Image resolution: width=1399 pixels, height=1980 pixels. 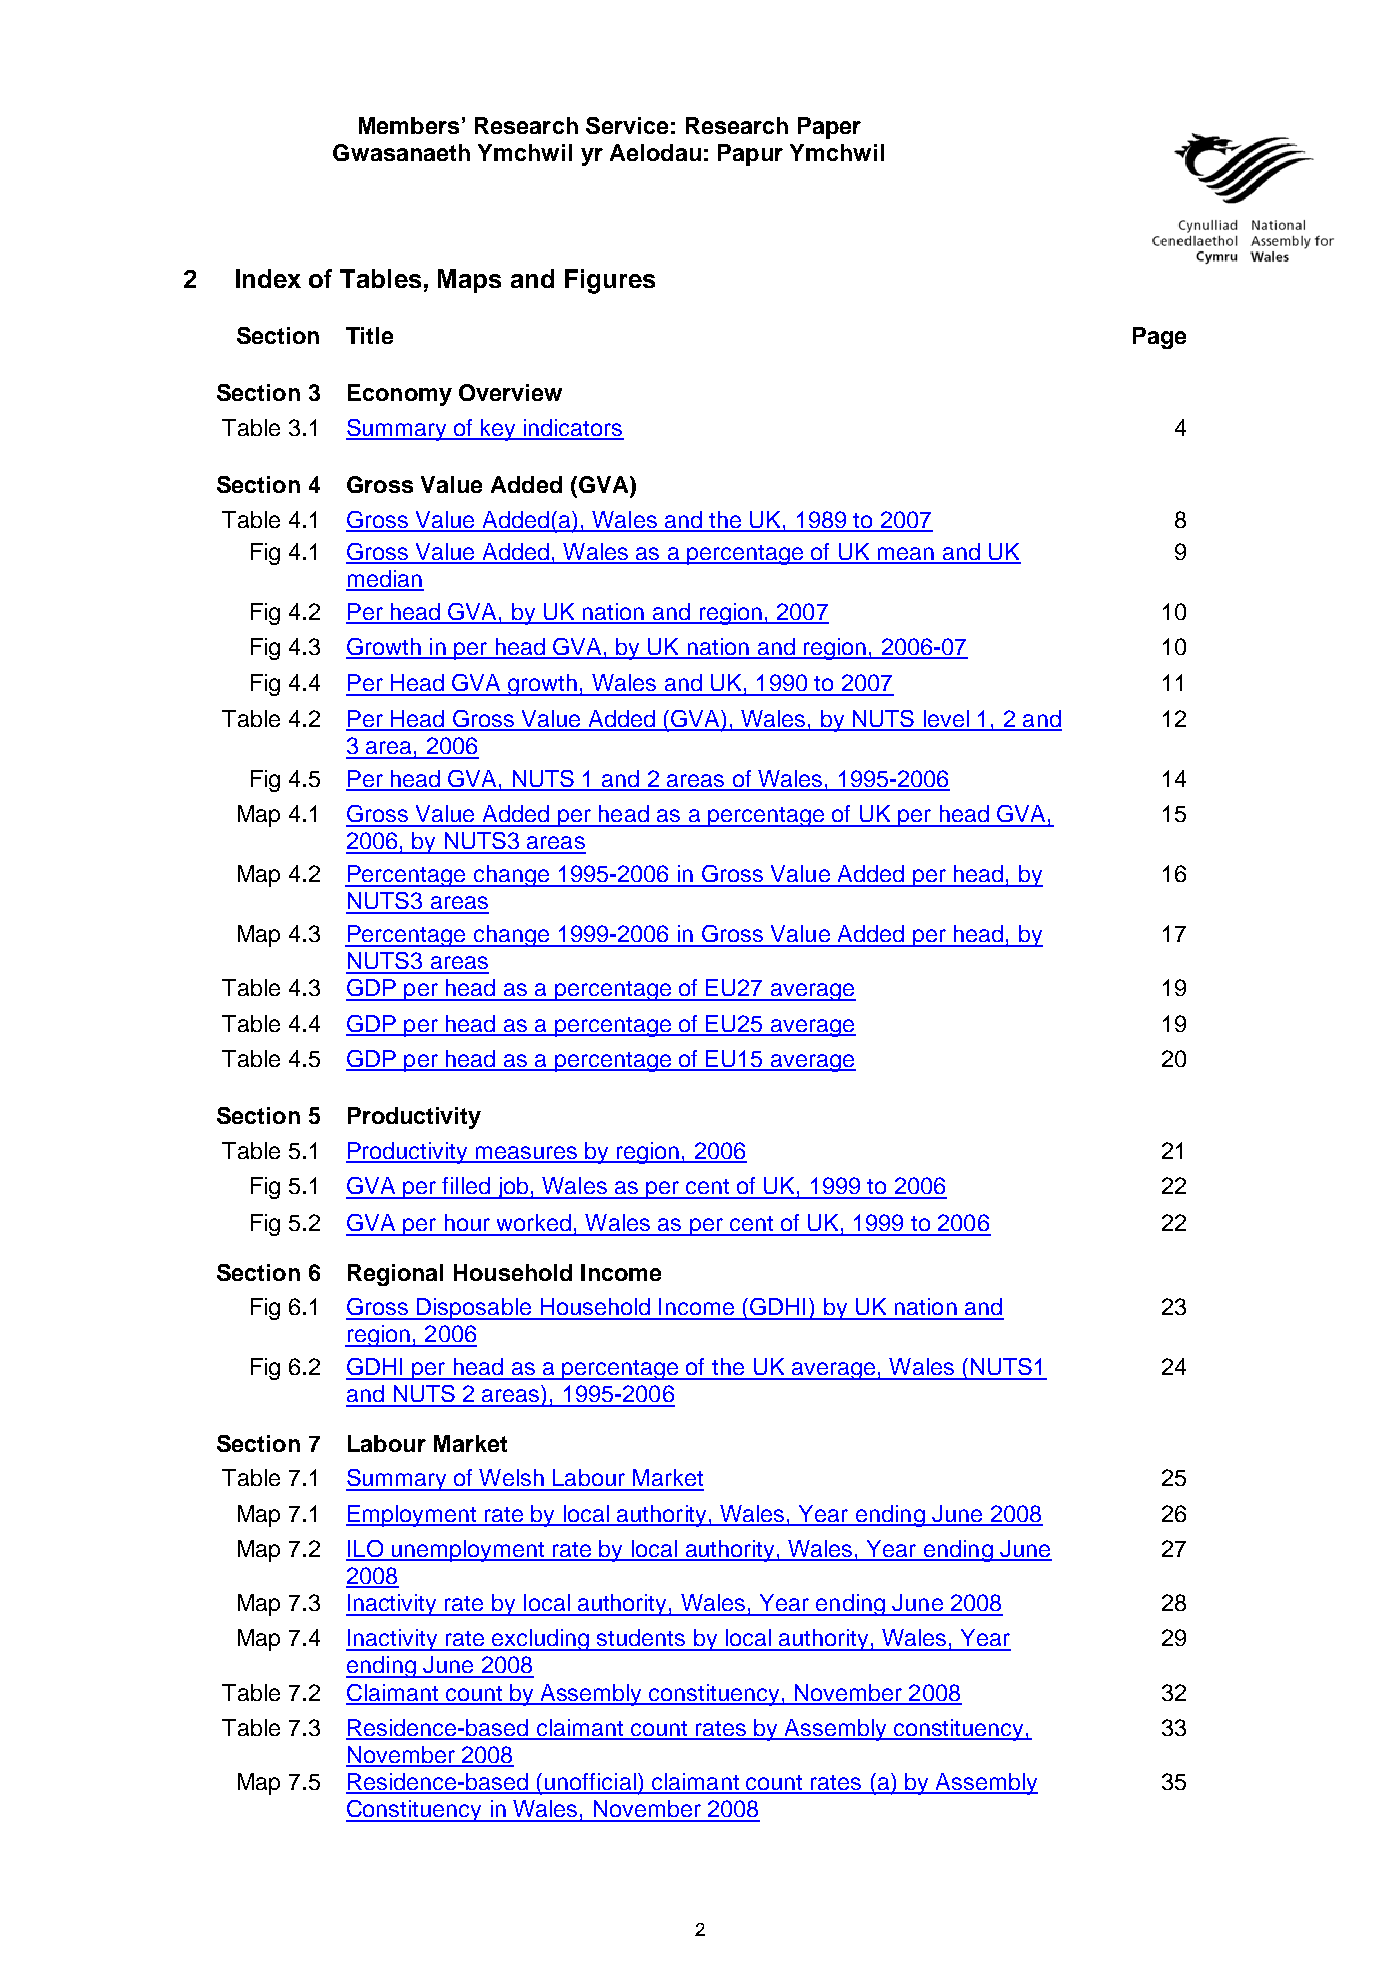 What do you see at coordinates (513, 1188) in the page?
I see `job` at bounding box center [513, 1188].
